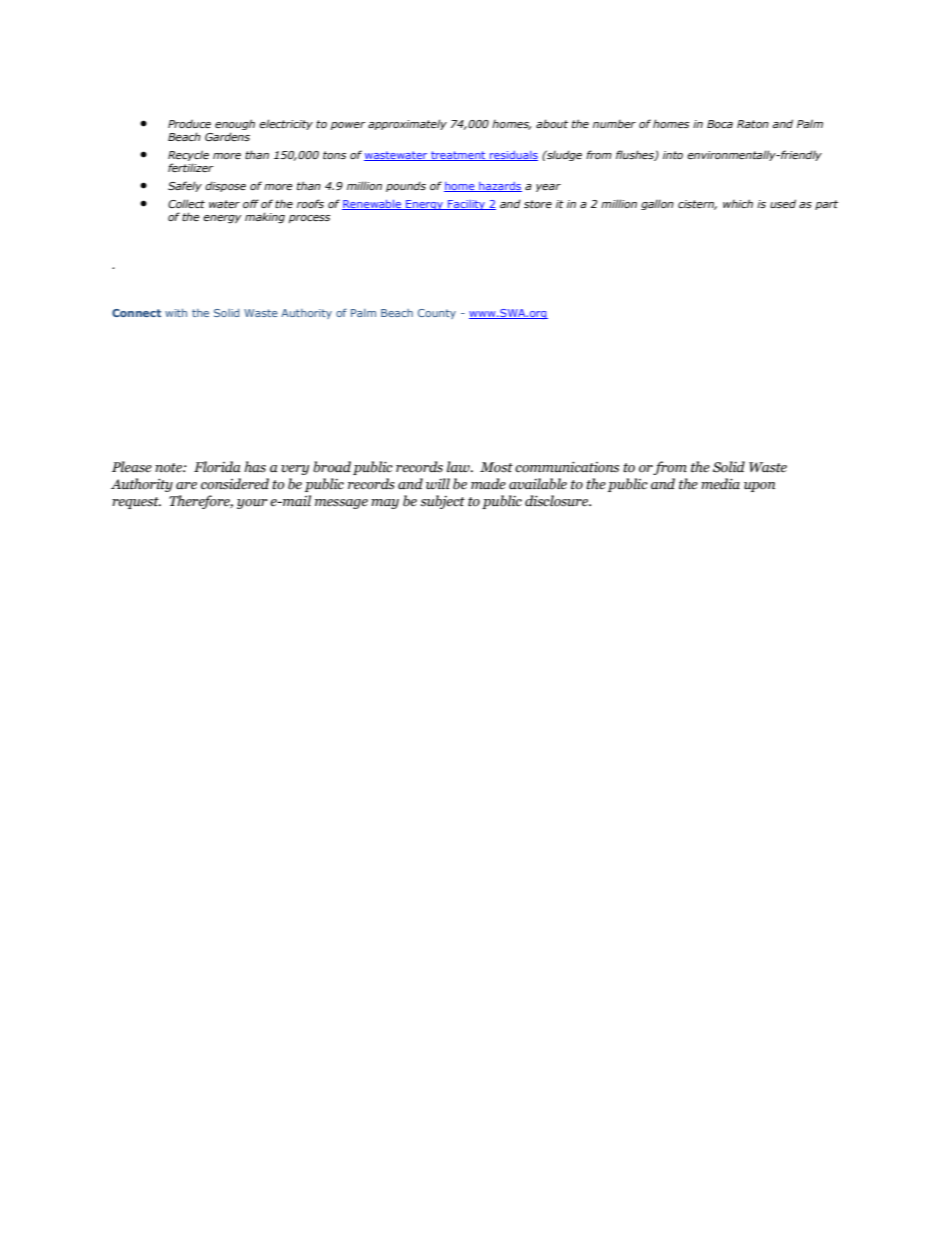 The image size is (952, 1233). Describe the element at coordinates (458, 156) in the screenshot. I see `treatment` at that location.
